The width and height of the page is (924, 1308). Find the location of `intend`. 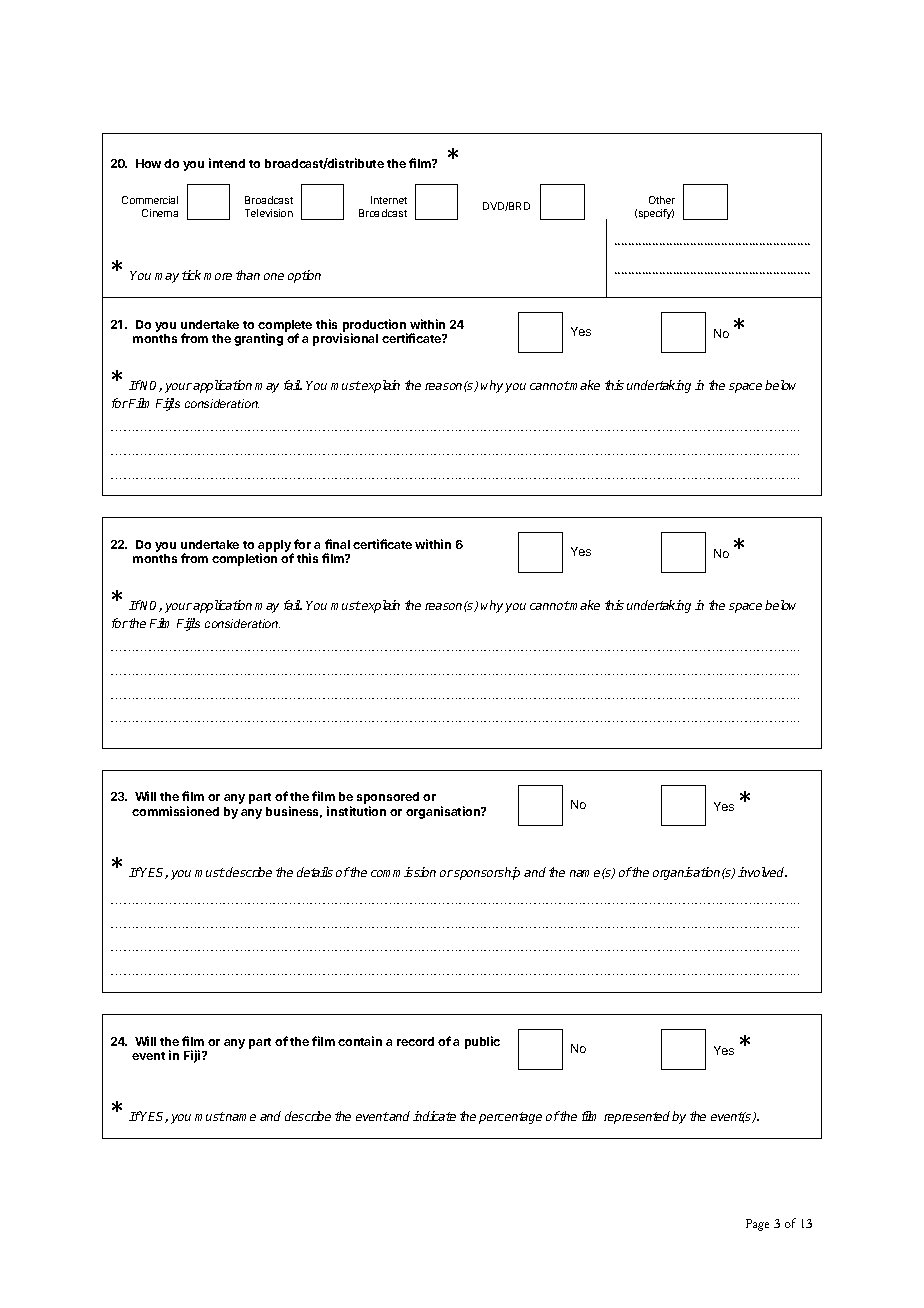

intend is located at coordinates (227, 163).
